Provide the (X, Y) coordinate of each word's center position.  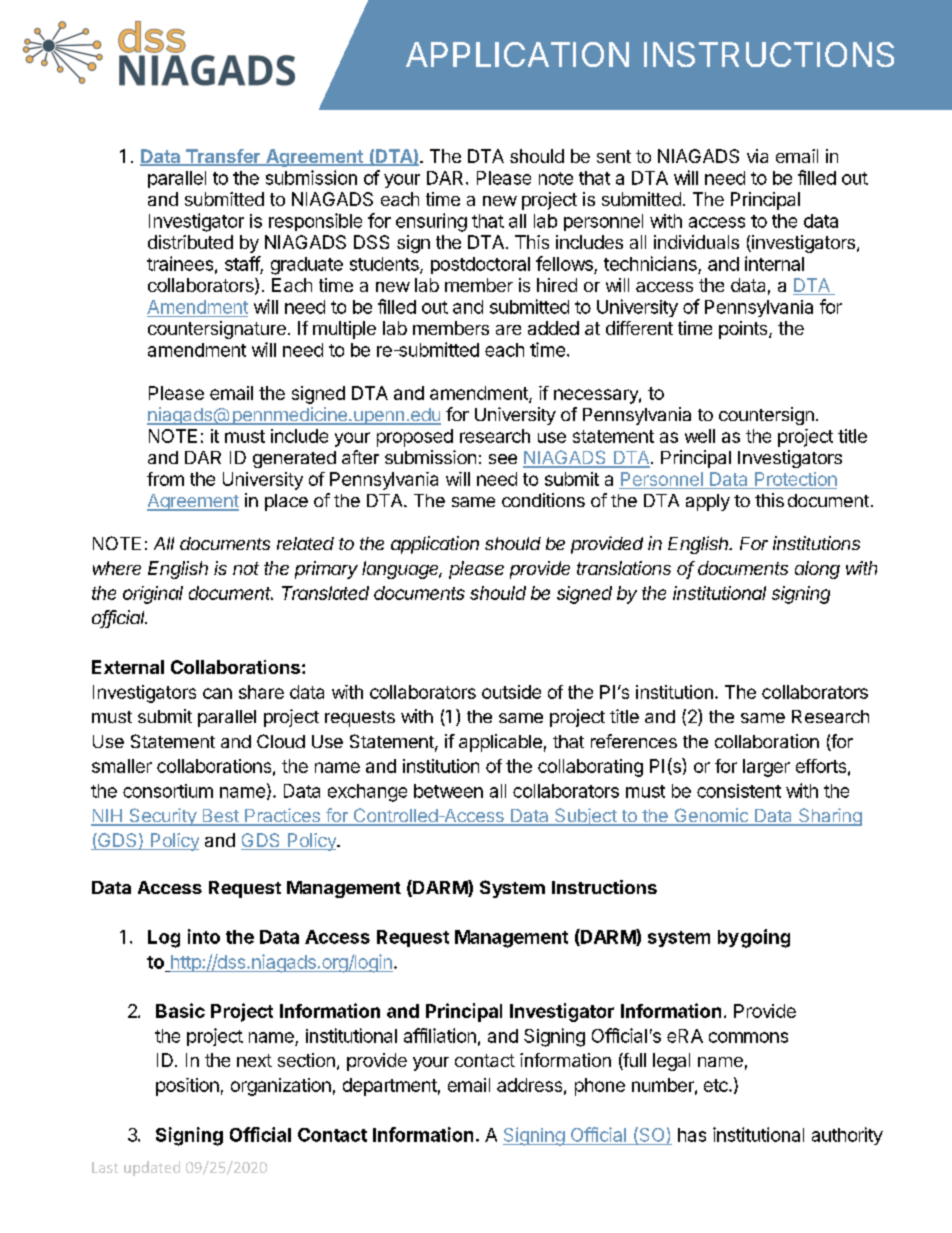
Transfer (223, 157)
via (757, 156)
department (390, 1087)
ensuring (431, 222)
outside (511, 692)
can (217, 693)
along (817, 570)
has (692, 1135)
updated (152, 1168)
